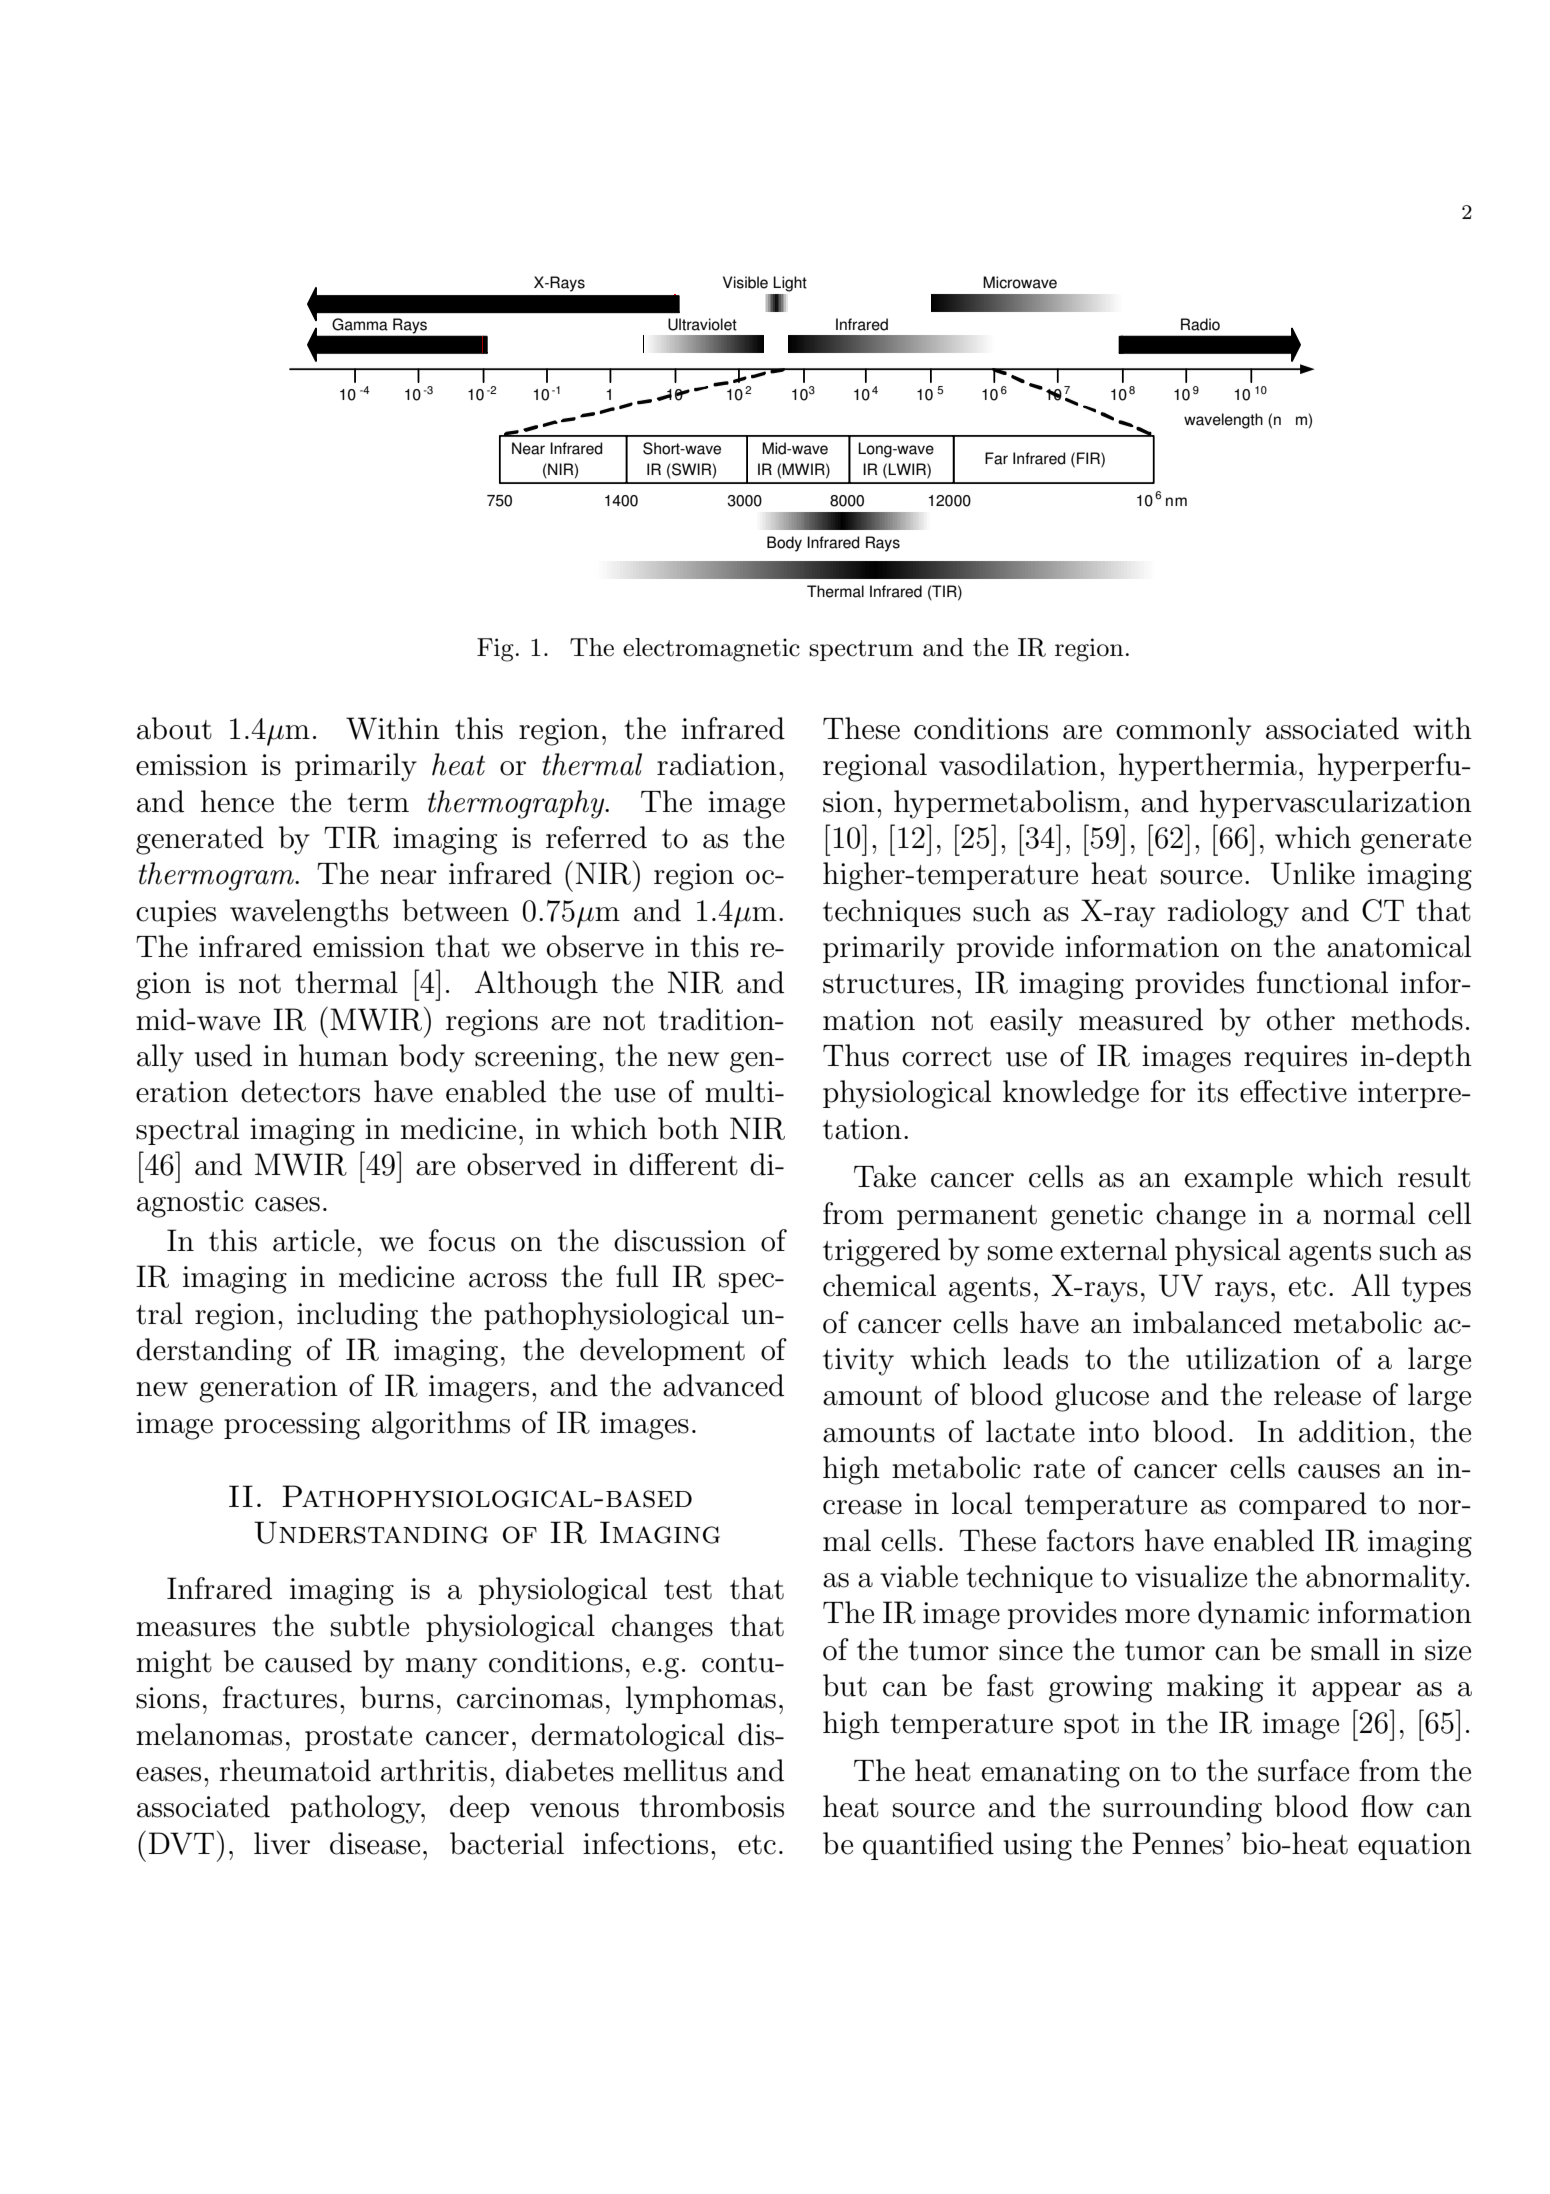 Image resolution: width=1550 pixels, height=2194 pixels. Describe the element at coordinates (711, 1806) in the page. I see `thrombosis` at that location.
